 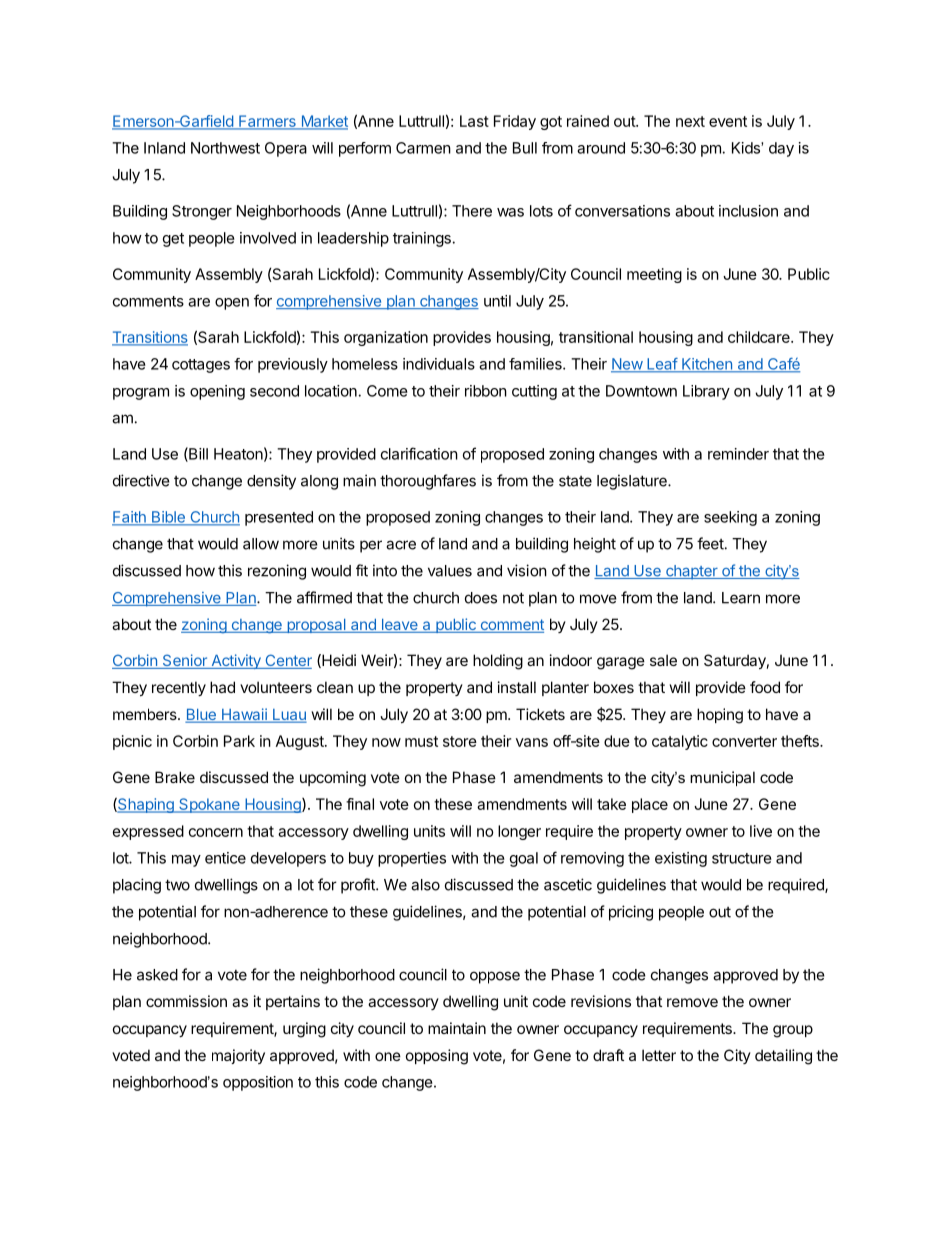 What do you see at coordinates (225, 148) in the page?
I see `Northwest` at bounding box center [225, 148].
